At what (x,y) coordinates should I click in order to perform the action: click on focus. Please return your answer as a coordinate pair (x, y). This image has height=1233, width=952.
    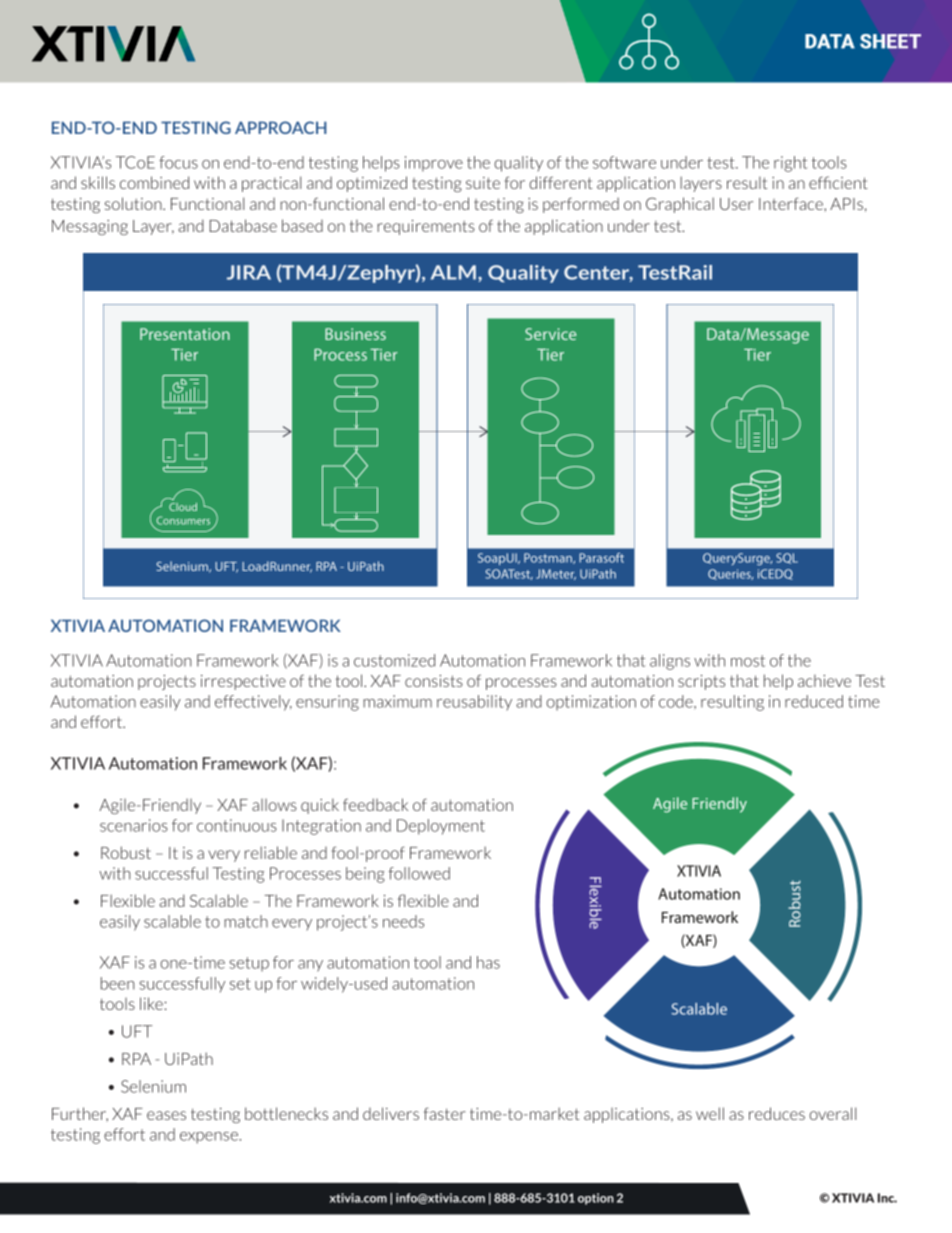
    Looking at the image, I should click on (178, 162).
